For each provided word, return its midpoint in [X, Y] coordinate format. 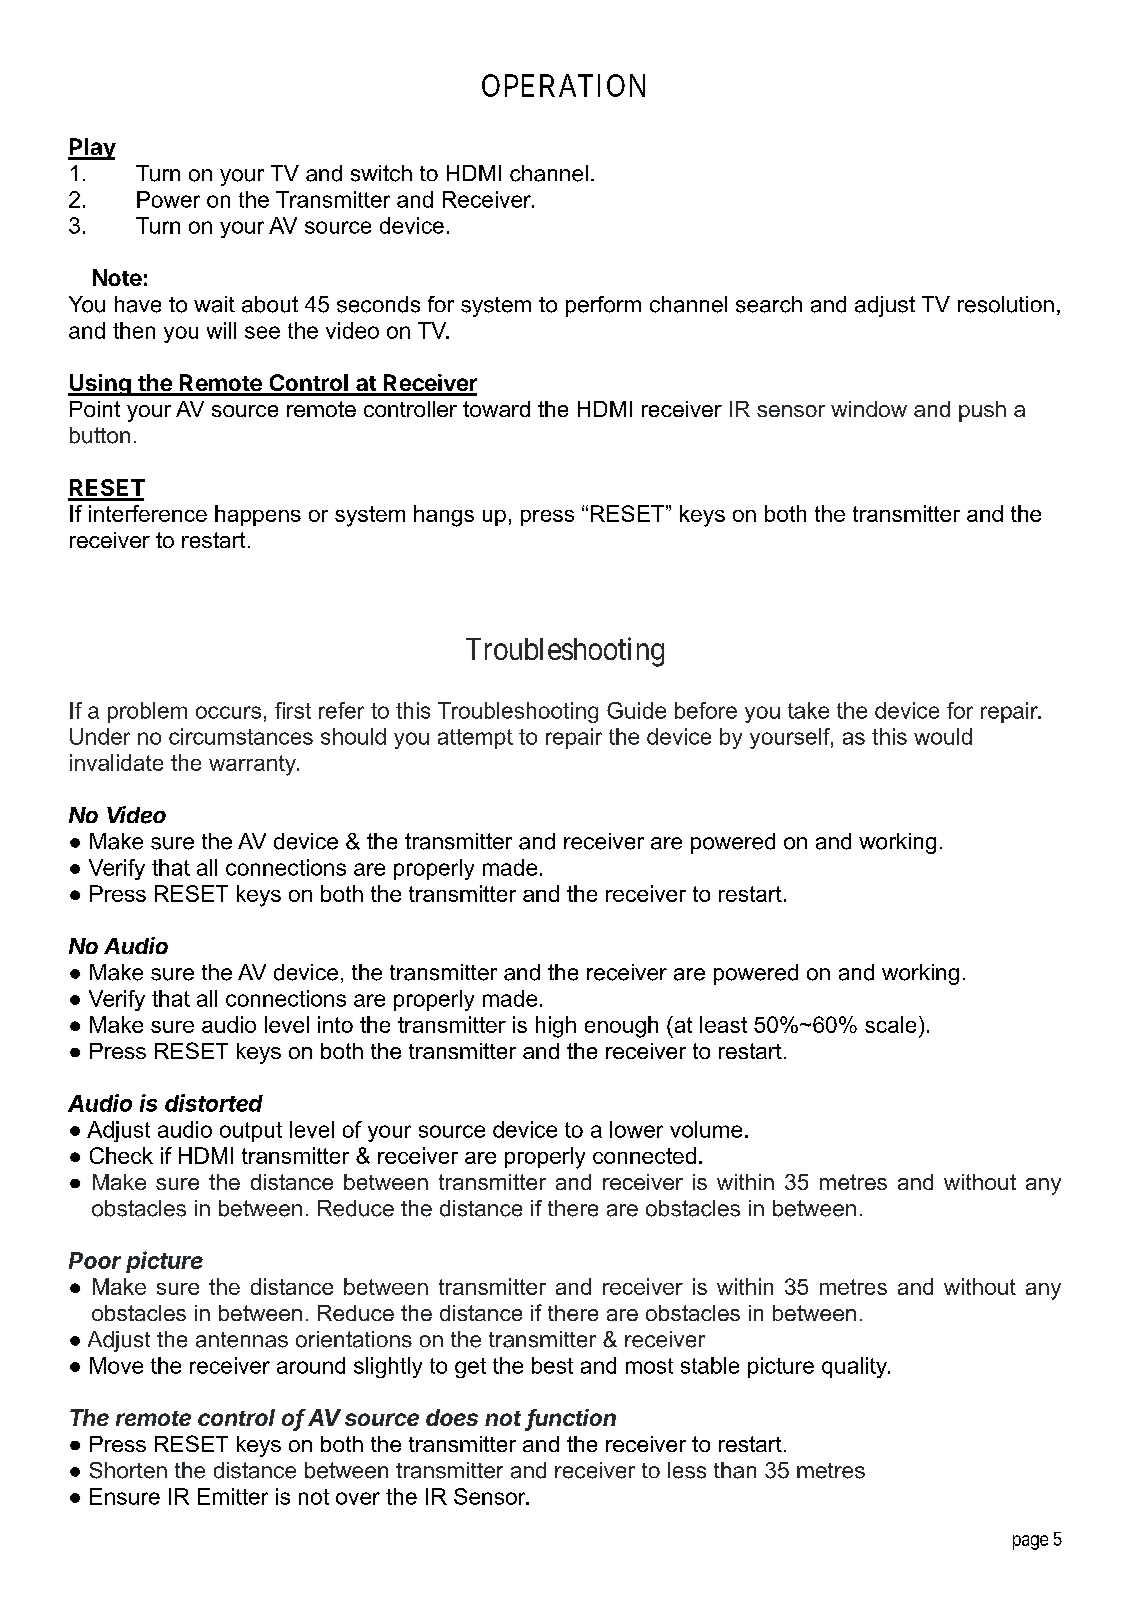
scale [890, 1024]
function [571, 1419]
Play [92, 149]
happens [258, 515]
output [251, 1132]
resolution [1006, 304]
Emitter [233, 1496]
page [1030, 1542]
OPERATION [563, 85]
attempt [475, 739]
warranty [253, 765]
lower [636, 1129]
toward [496, 409]
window [869, 409]
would [943, 736]
